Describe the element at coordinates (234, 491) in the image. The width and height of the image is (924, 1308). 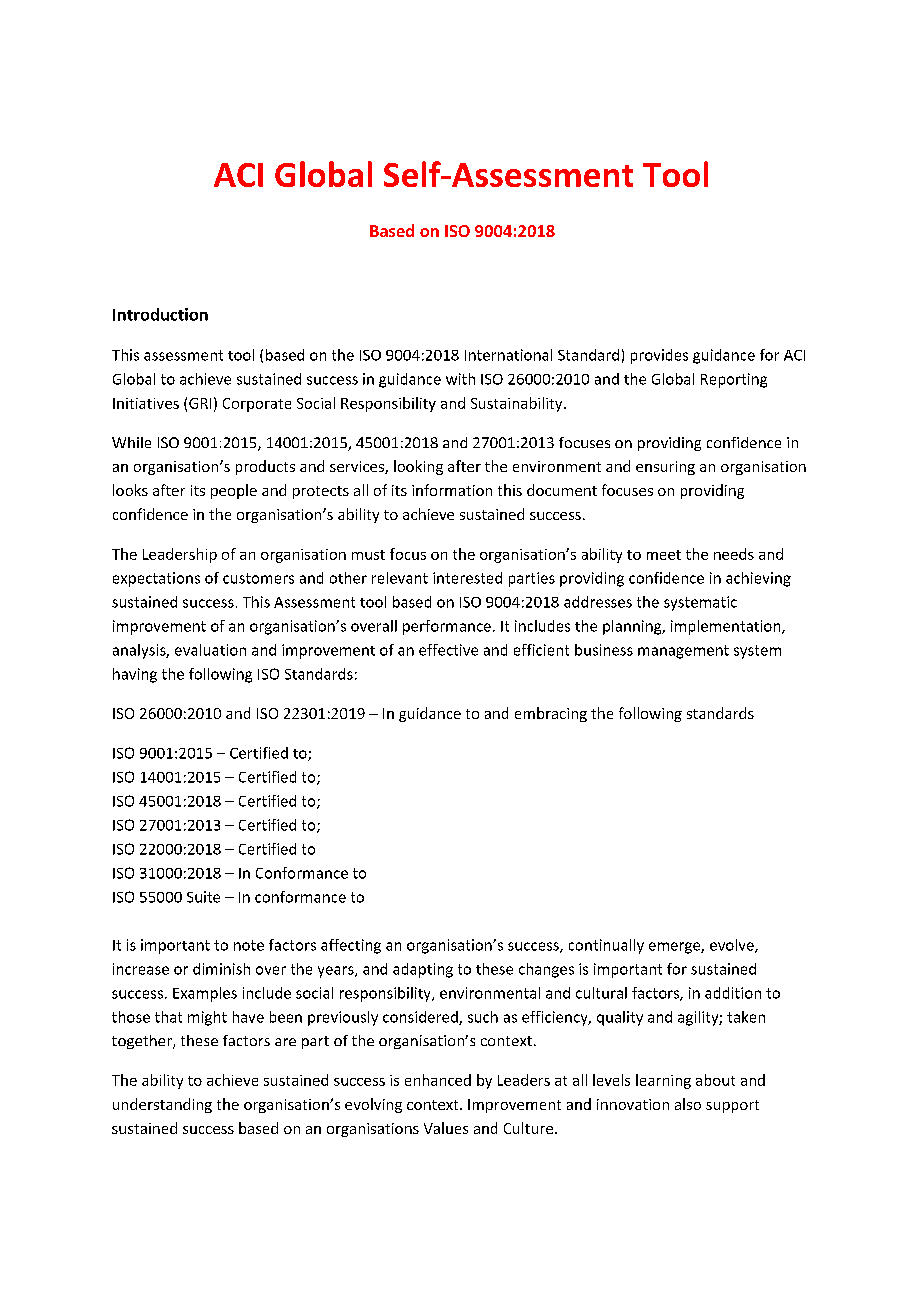
I see `people` at that location.
